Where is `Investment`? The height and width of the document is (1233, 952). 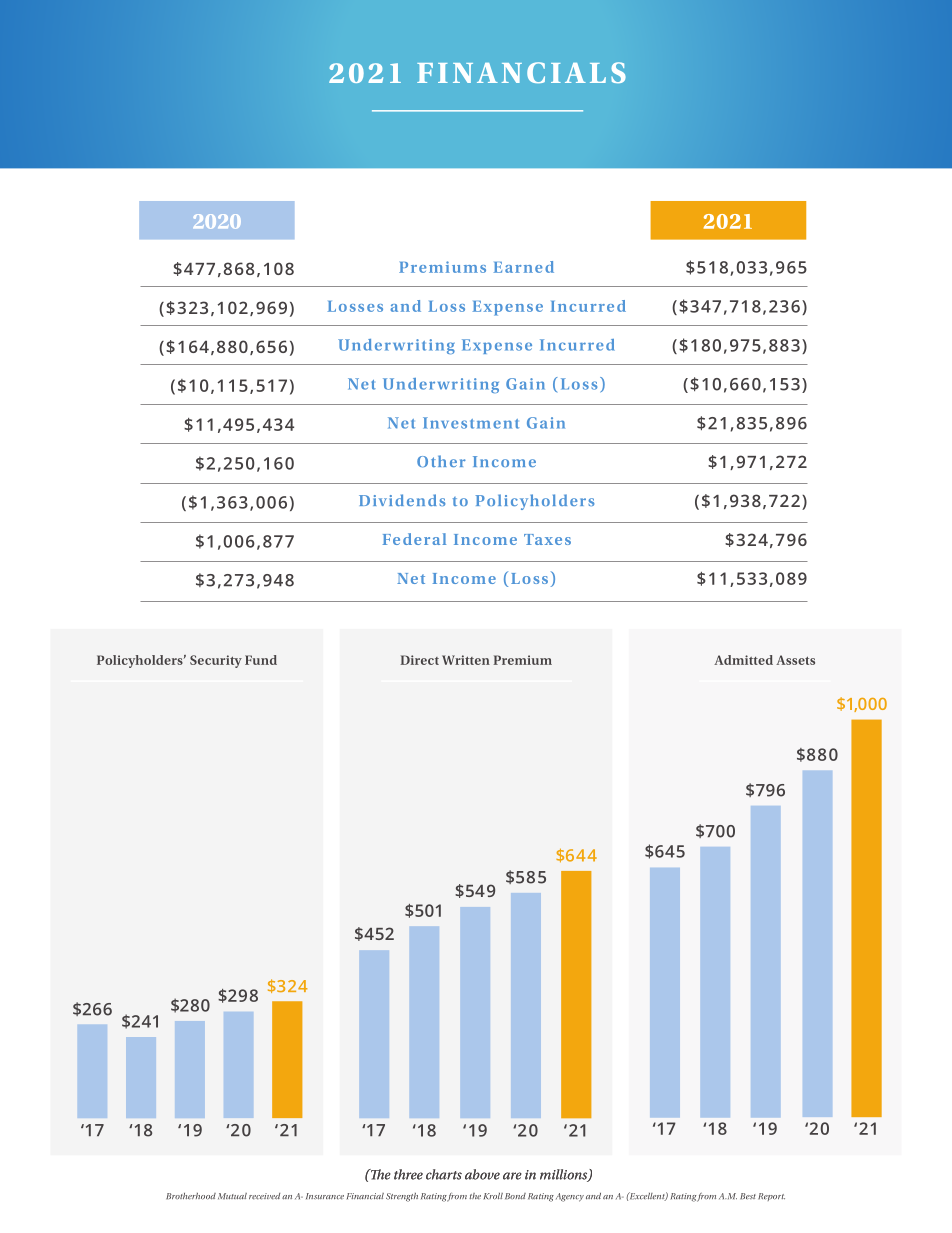 Investment is located at coordinates (471, 423).
